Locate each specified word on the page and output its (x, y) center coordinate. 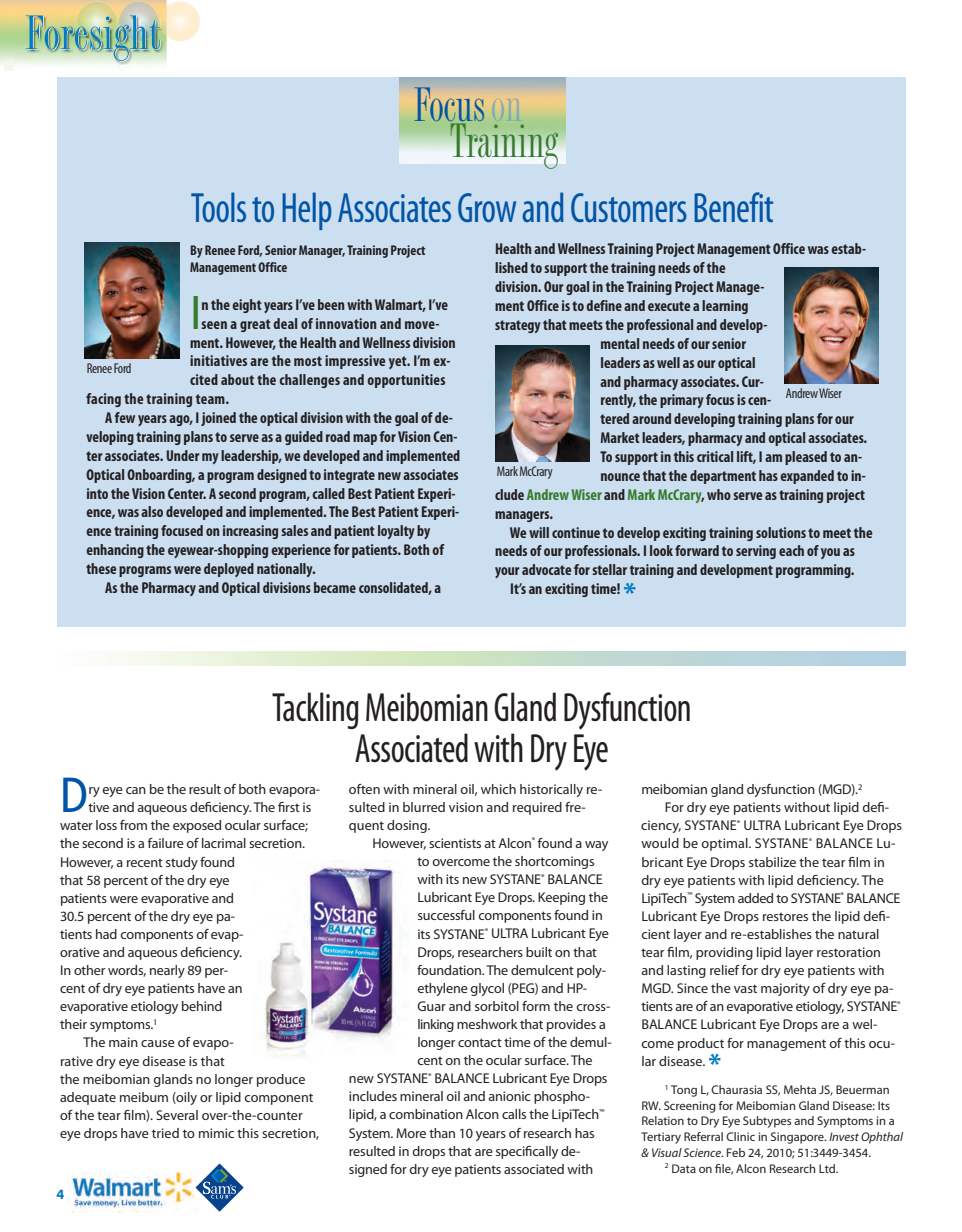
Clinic (740, 1136)
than (442, 1133)
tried (165, 1133)
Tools (218, 207)
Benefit (733, 207)
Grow (487, 207)
